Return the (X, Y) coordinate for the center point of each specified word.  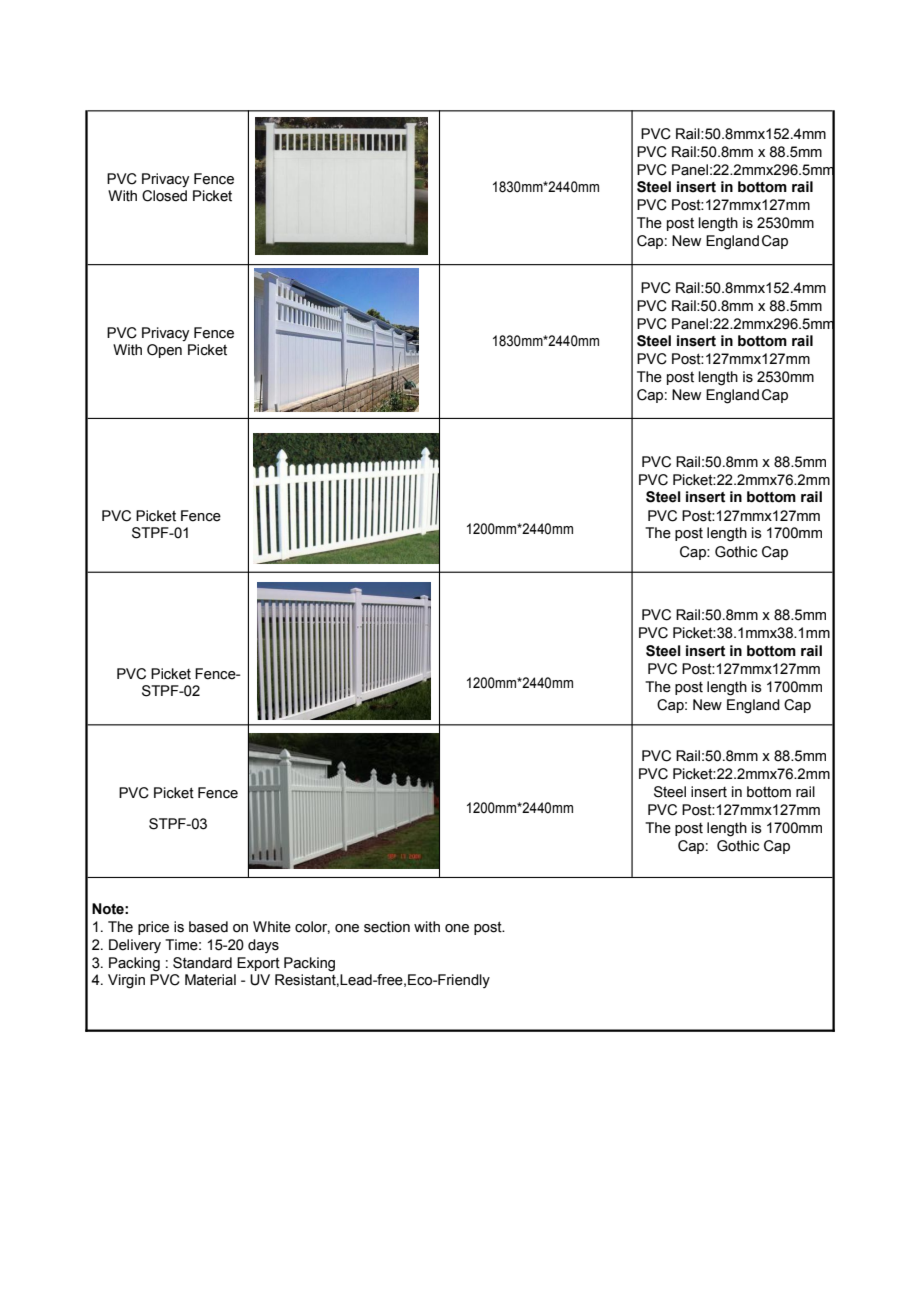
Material (210, 980)
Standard (202, 963)
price (153, 928)
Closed (164, 196)
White (272, 927)
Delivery (135, 946)
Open (164, 351)
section (387, 927)
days (263, 946)
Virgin (126, 981)
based (208, 927)
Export (258, 964)
